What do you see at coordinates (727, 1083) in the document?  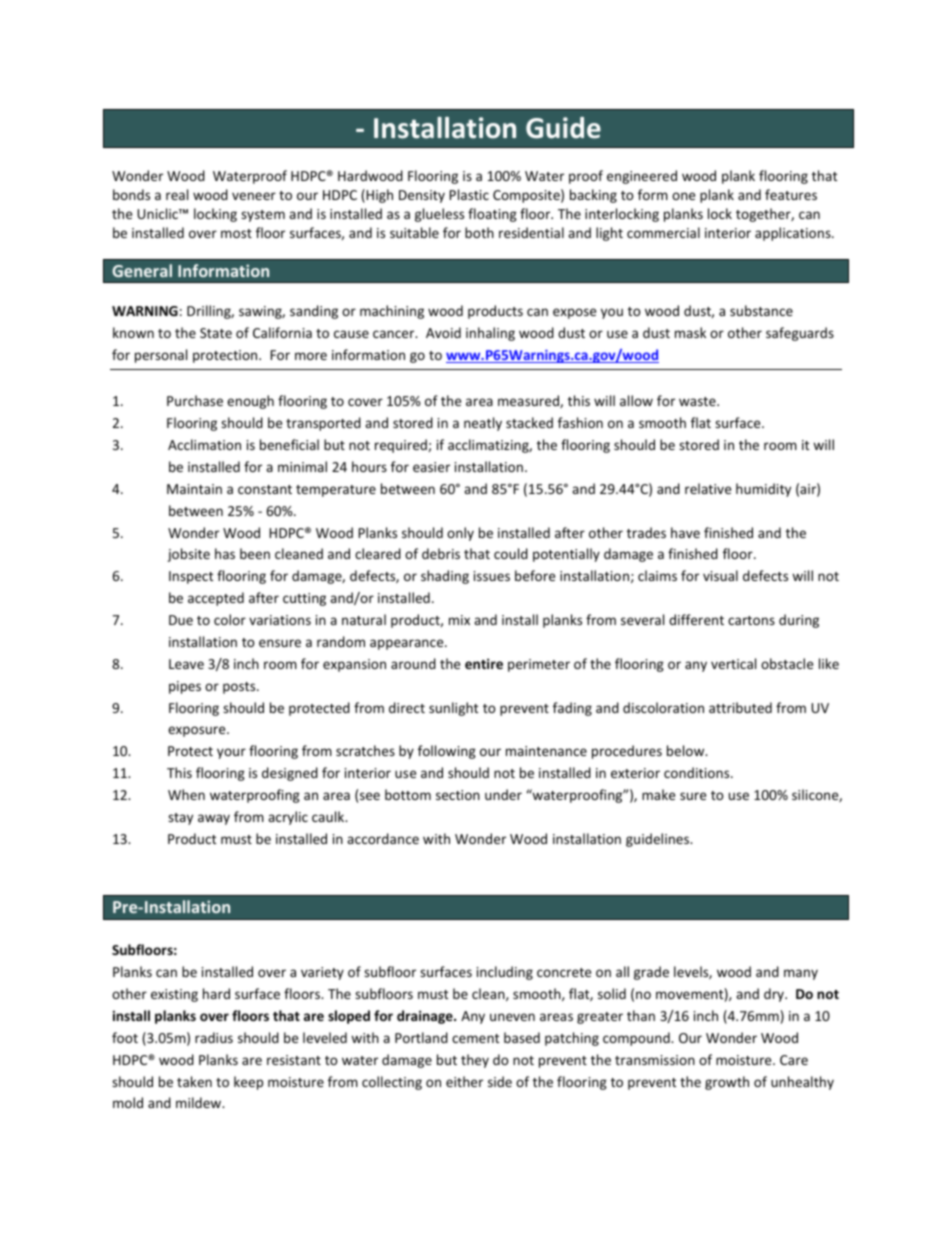 I see `growth` at bounding box center [727, 1083].
